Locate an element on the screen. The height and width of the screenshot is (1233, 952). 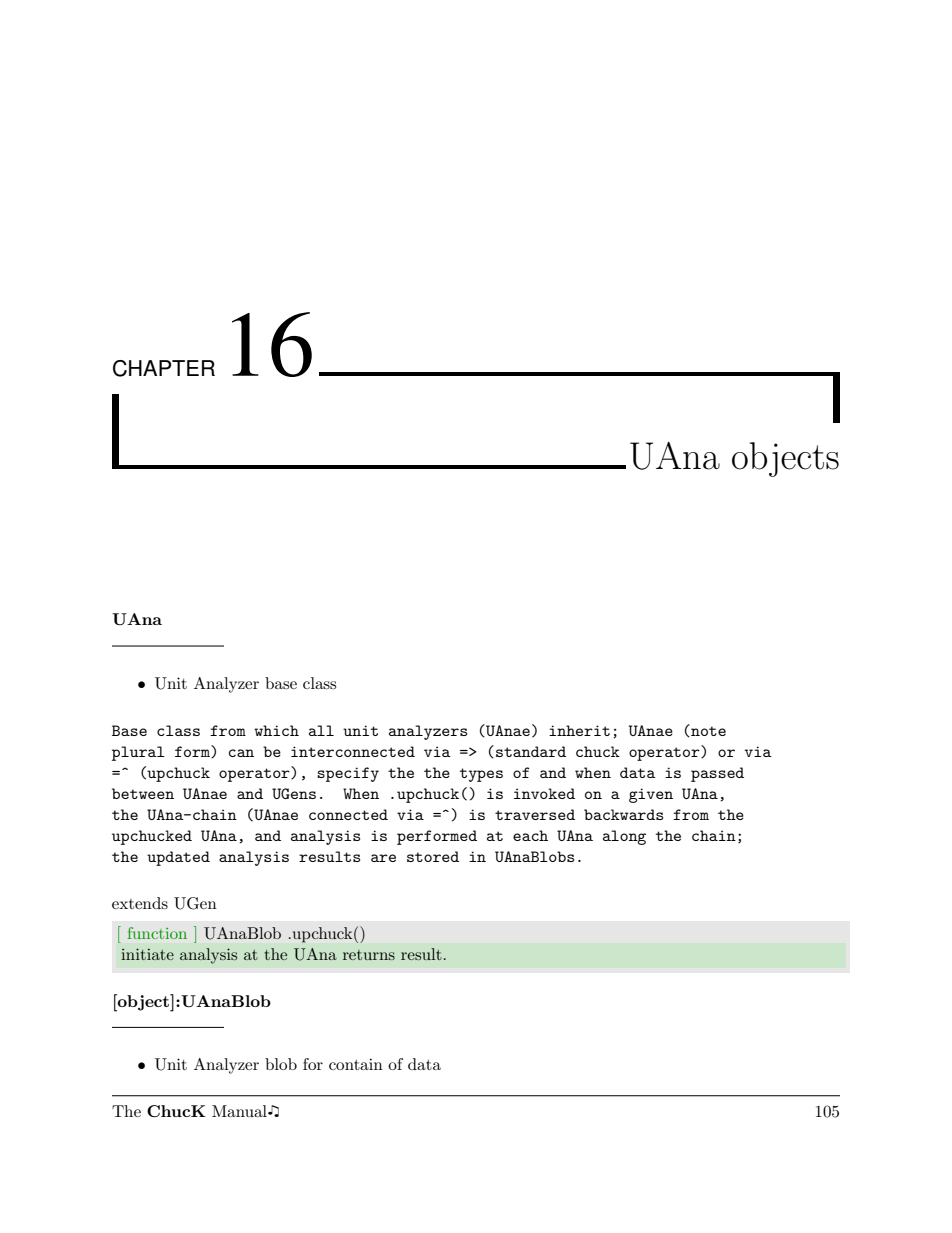
all is located at coordinates (321, 730).
